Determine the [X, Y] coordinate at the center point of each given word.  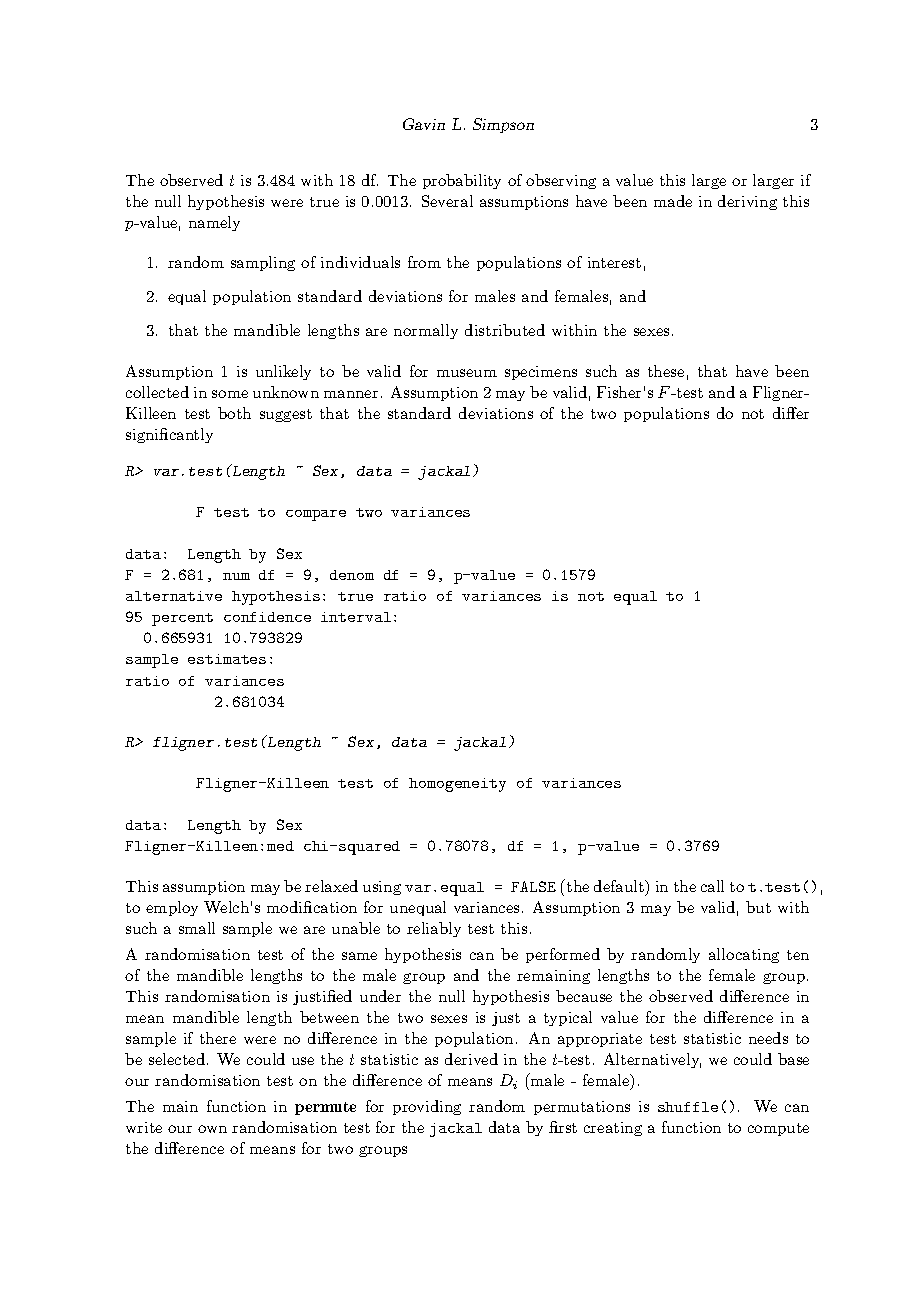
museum [467, 373]
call [712, 886]
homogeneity [457, 785]
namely [214, 223]
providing [427, 1107]
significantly [169, 435]
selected [178, 1059]
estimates [227, 659]
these [666, 371]
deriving [747, 202]
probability [462, 181]
